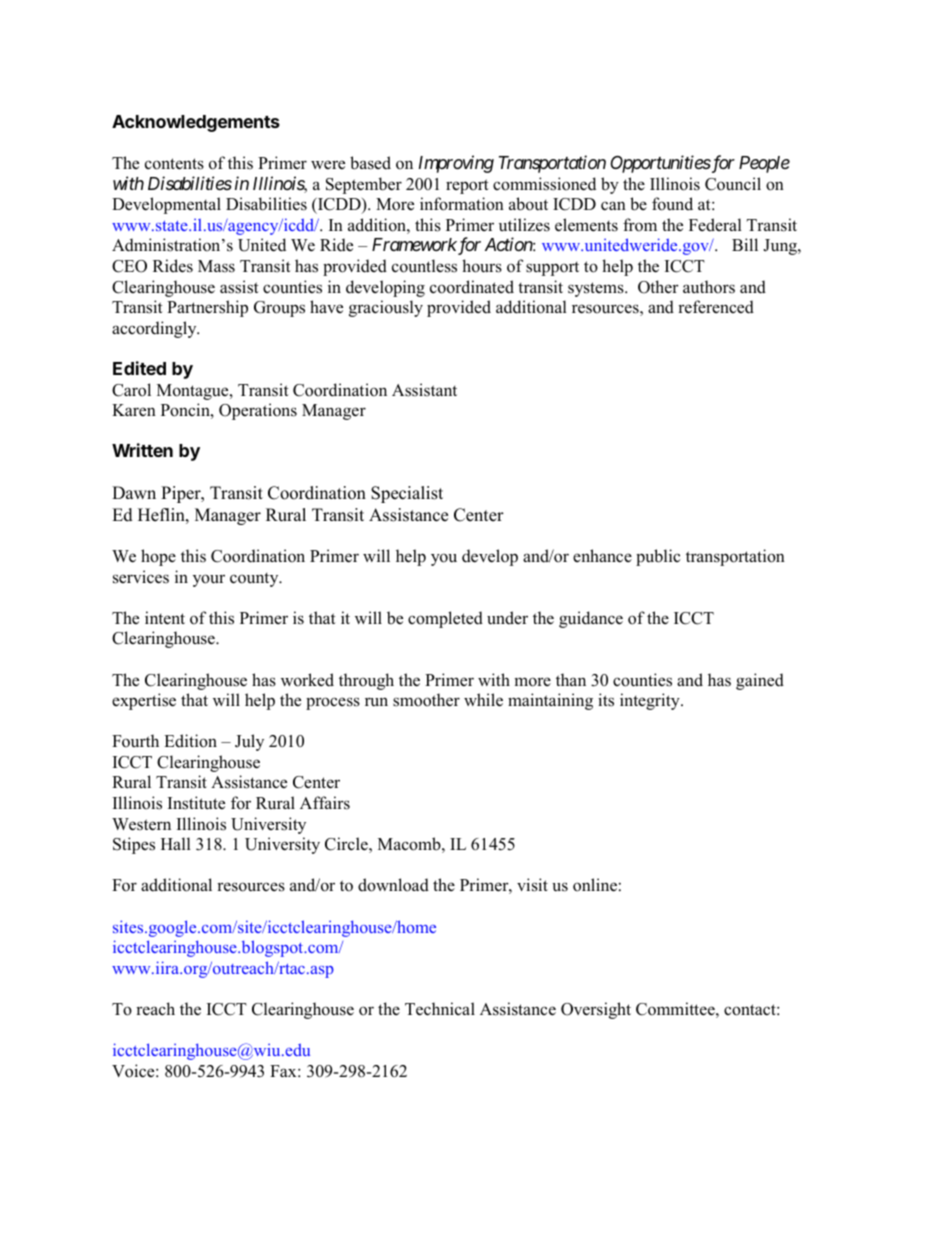 The image size is (952, 1233). I want to click on public, so click(658, 557).
